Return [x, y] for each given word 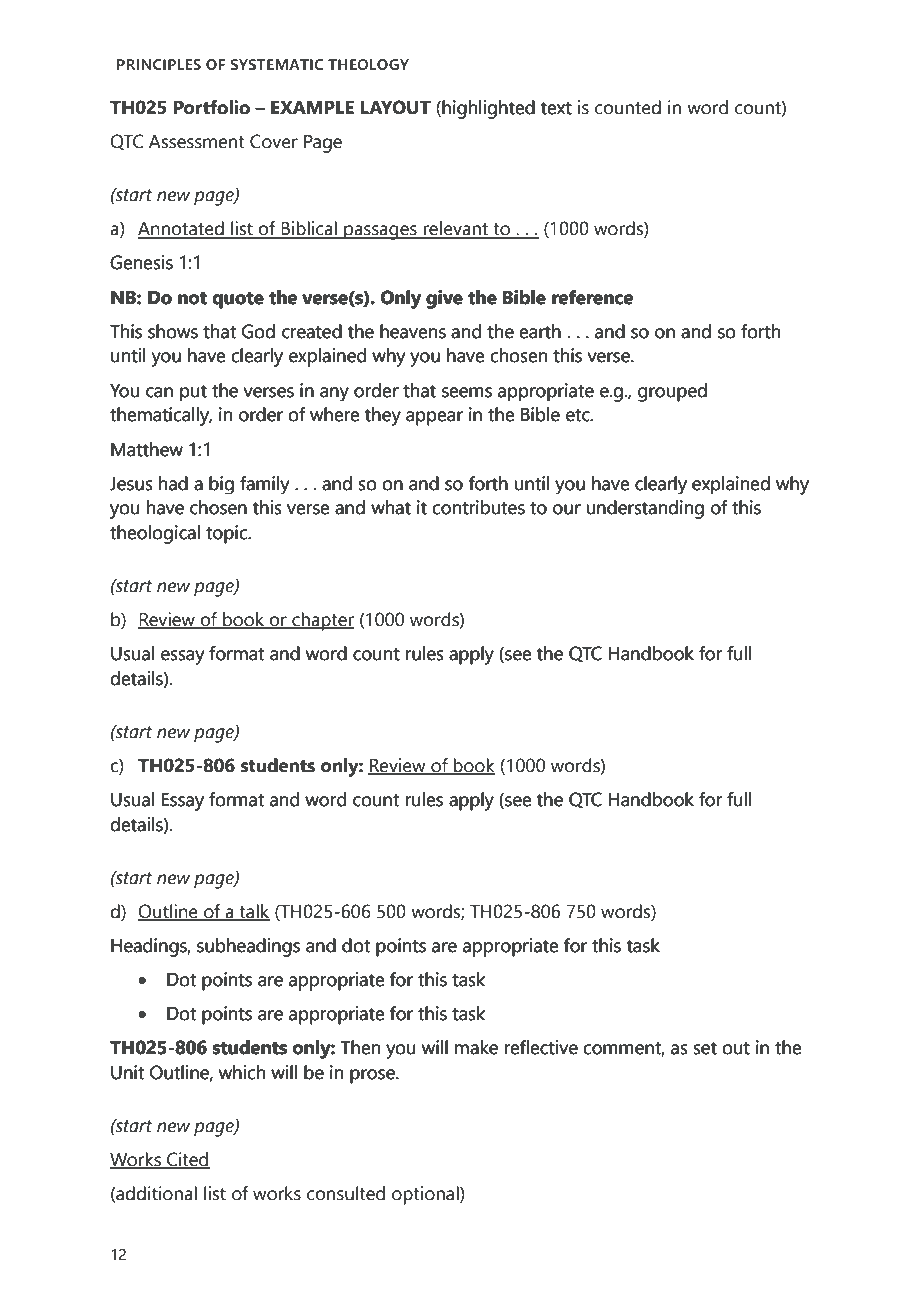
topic [227, 534]
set [705, 1048]
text [556, 108]
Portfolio [212, 107]
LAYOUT [395, 107]
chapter [322, 621]
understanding [645, 509]
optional [426, 1195]
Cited [187, 1160]
